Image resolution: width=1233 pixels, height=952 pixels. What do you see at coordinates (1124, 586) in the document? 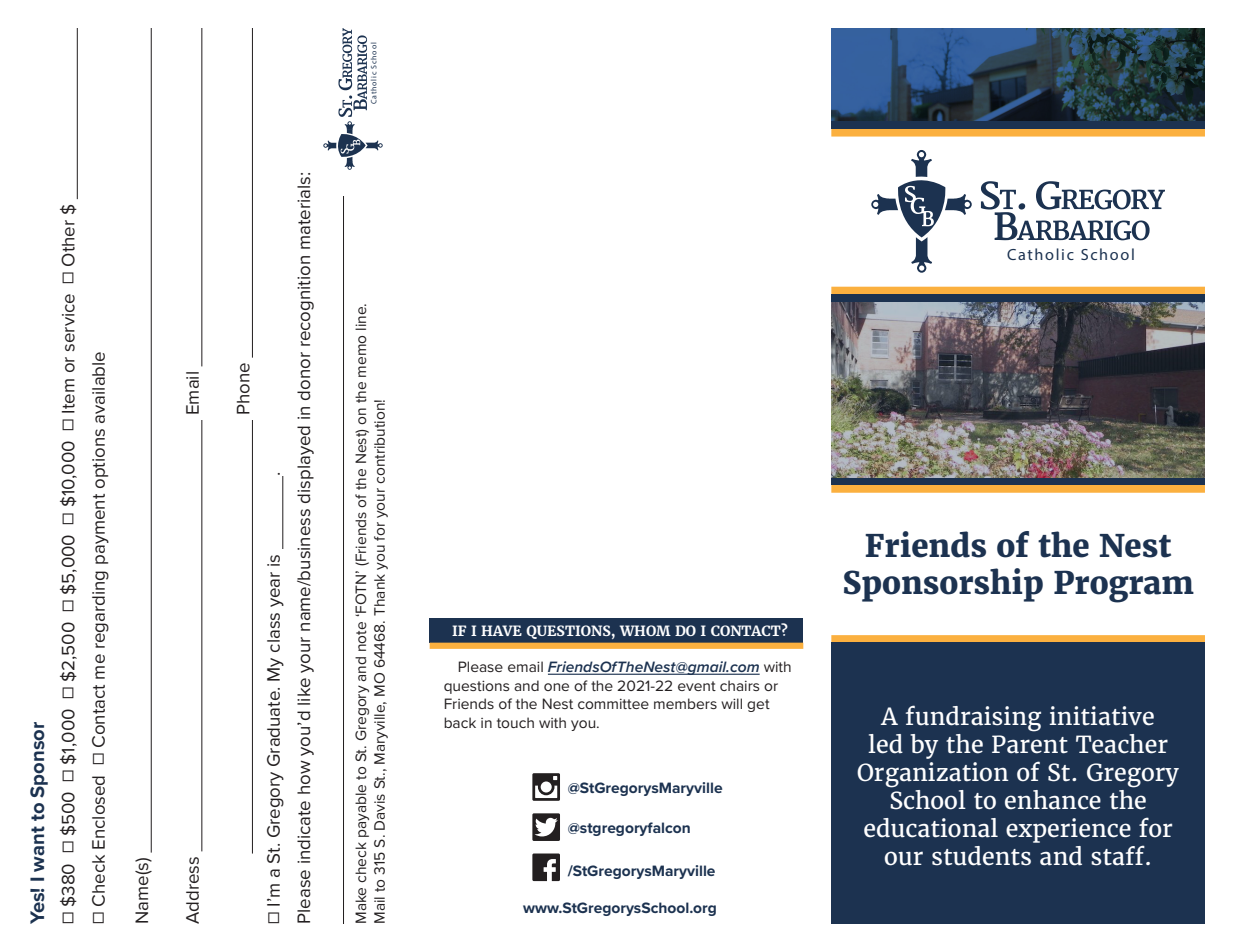
I see `Program` at bounding box center [1124, 586].
